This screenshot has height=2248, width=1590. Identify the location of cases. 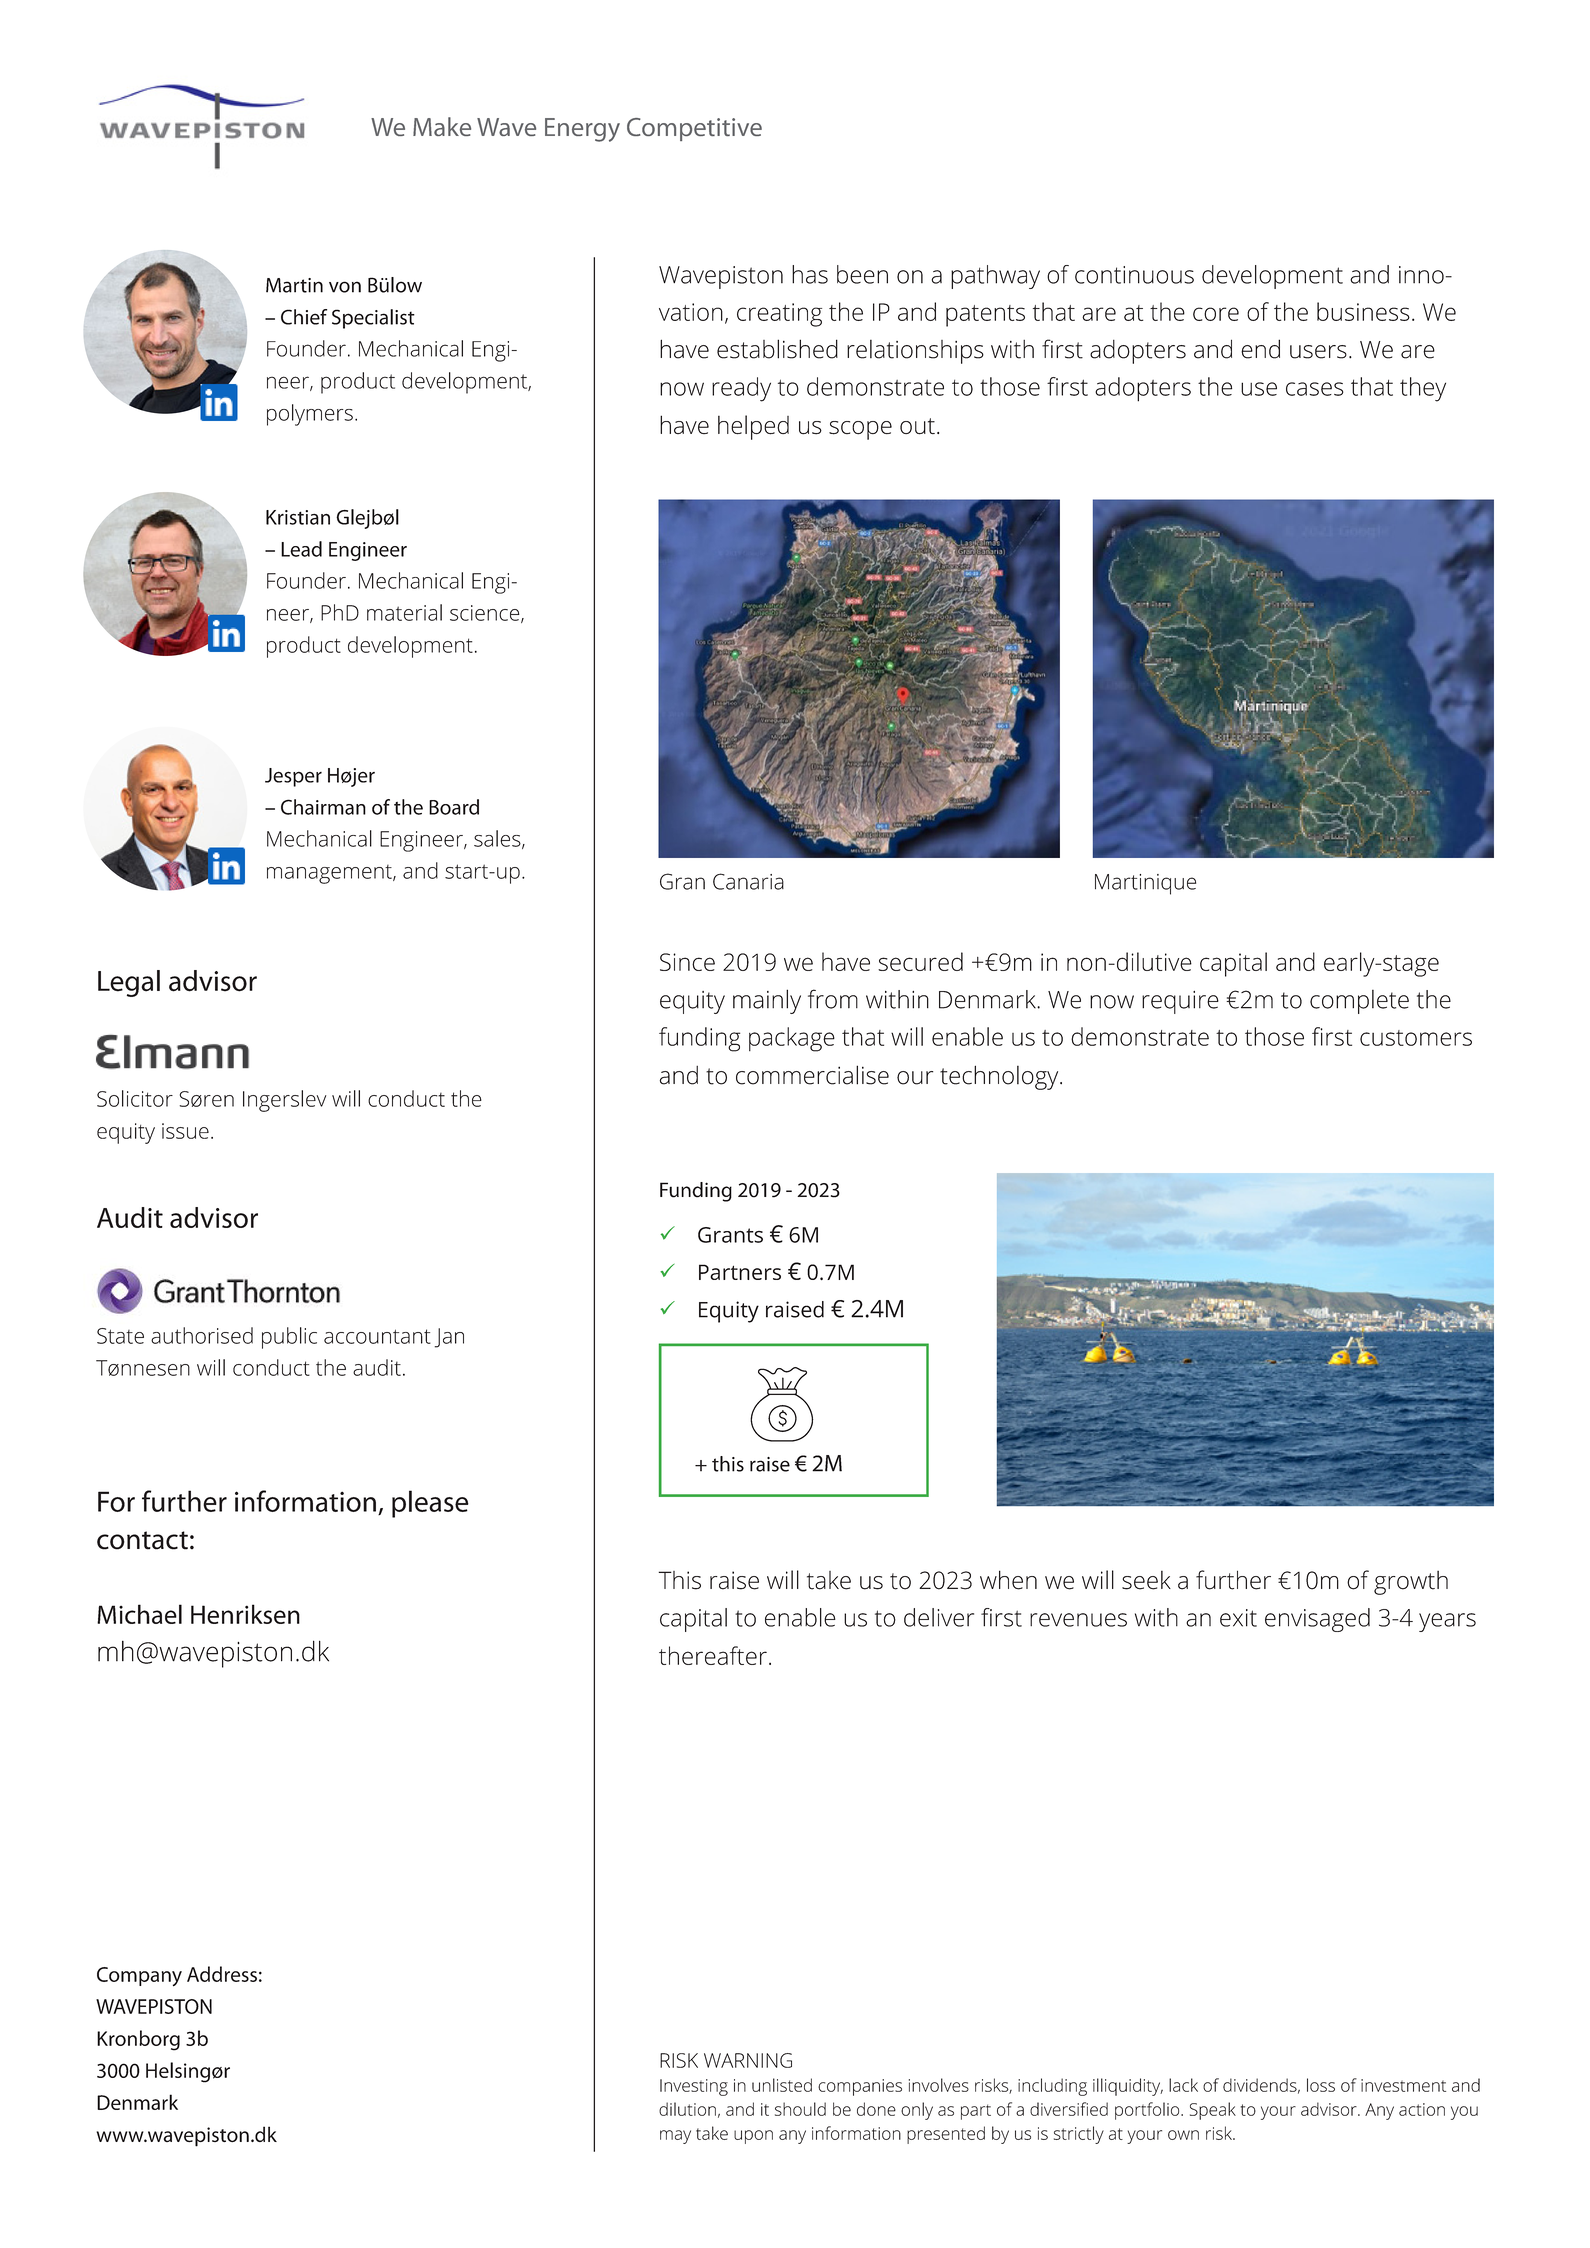
(1315, 389).
